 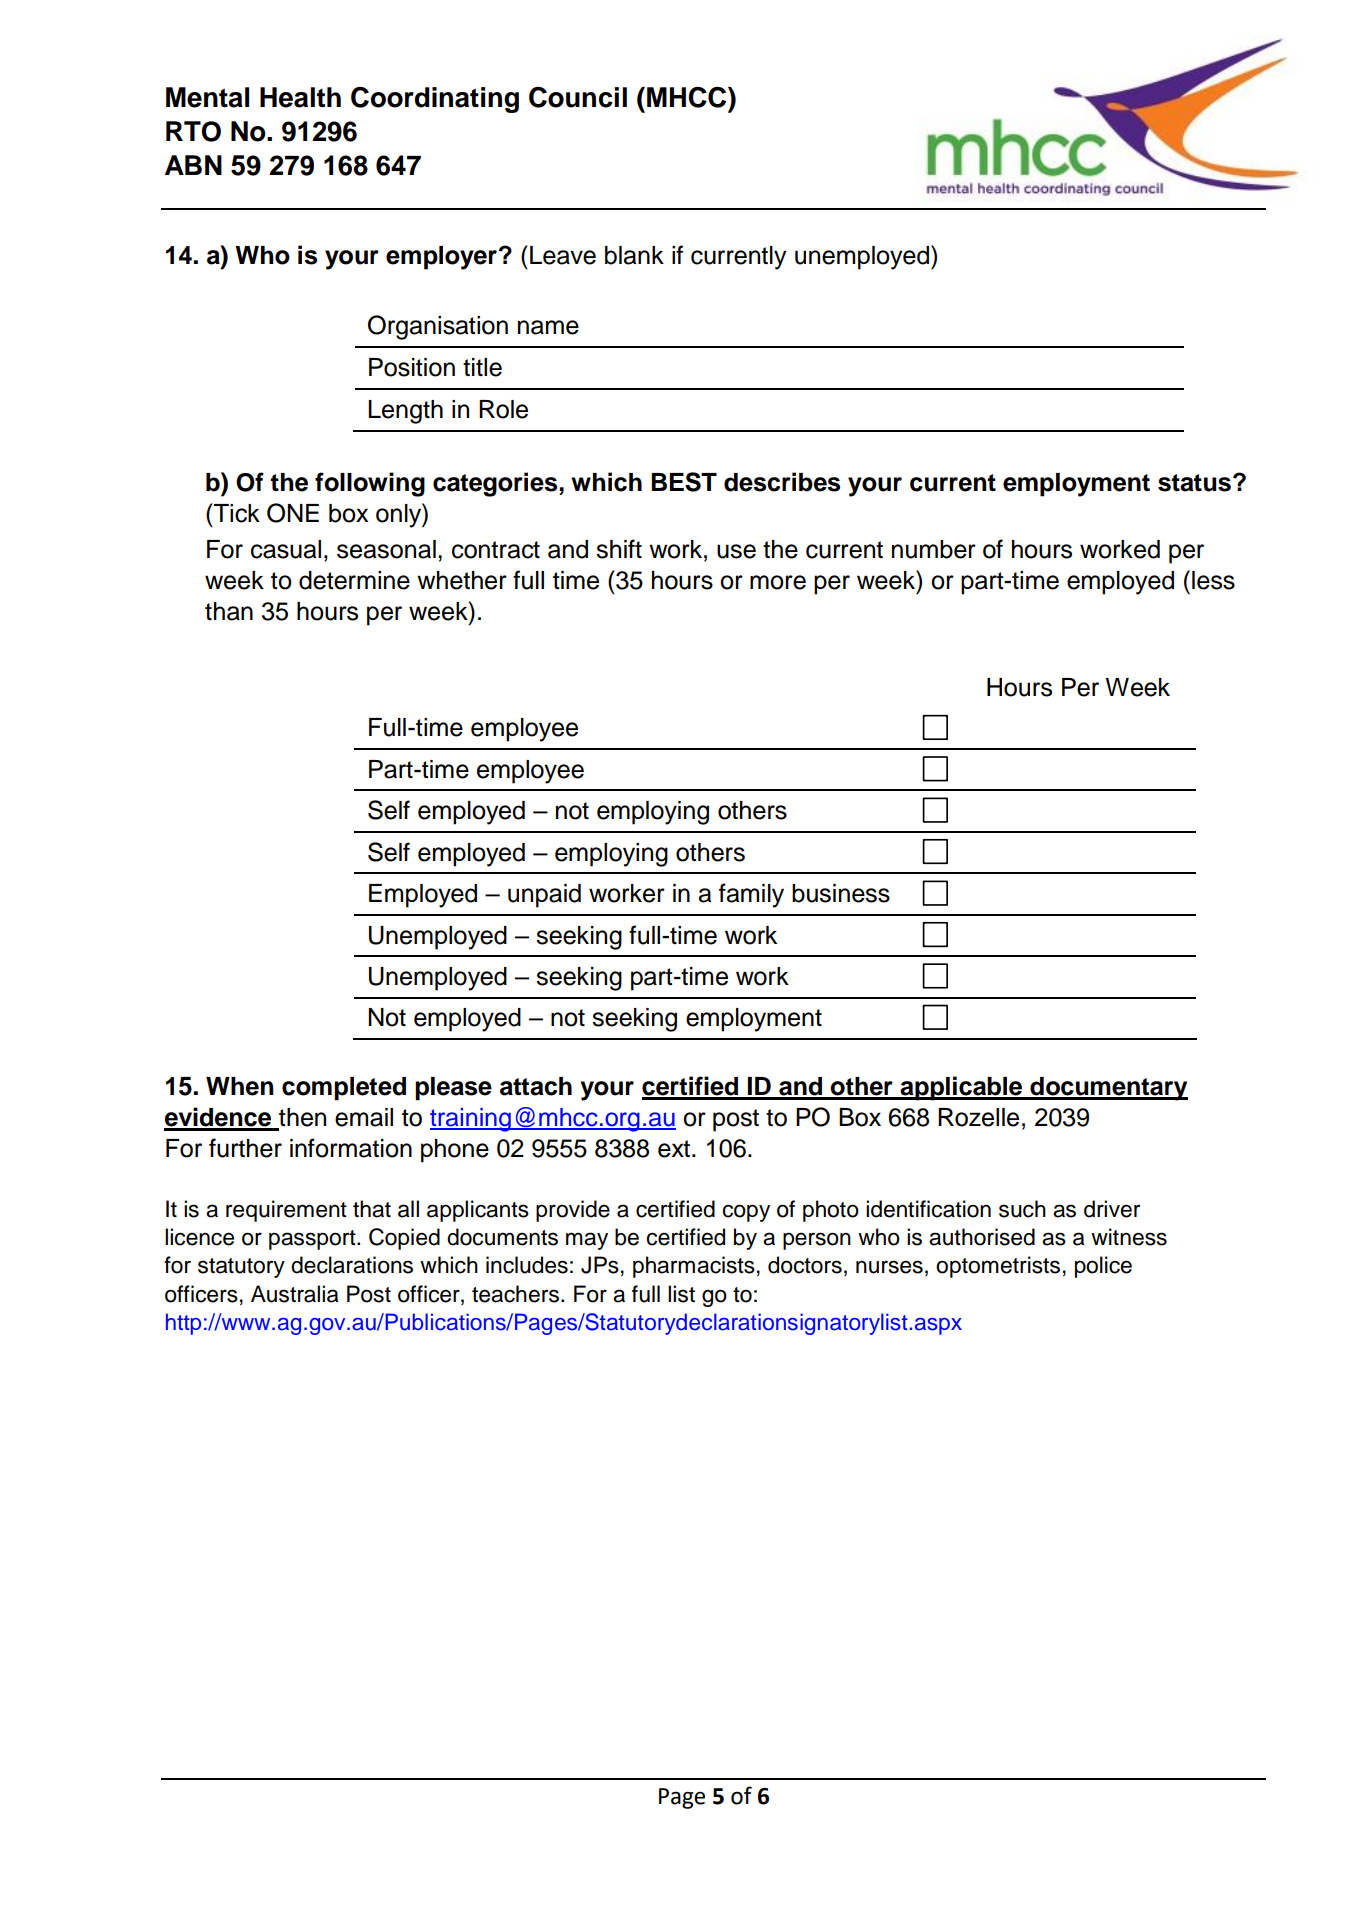 I want to click on more, so click(x=778, y=582).
